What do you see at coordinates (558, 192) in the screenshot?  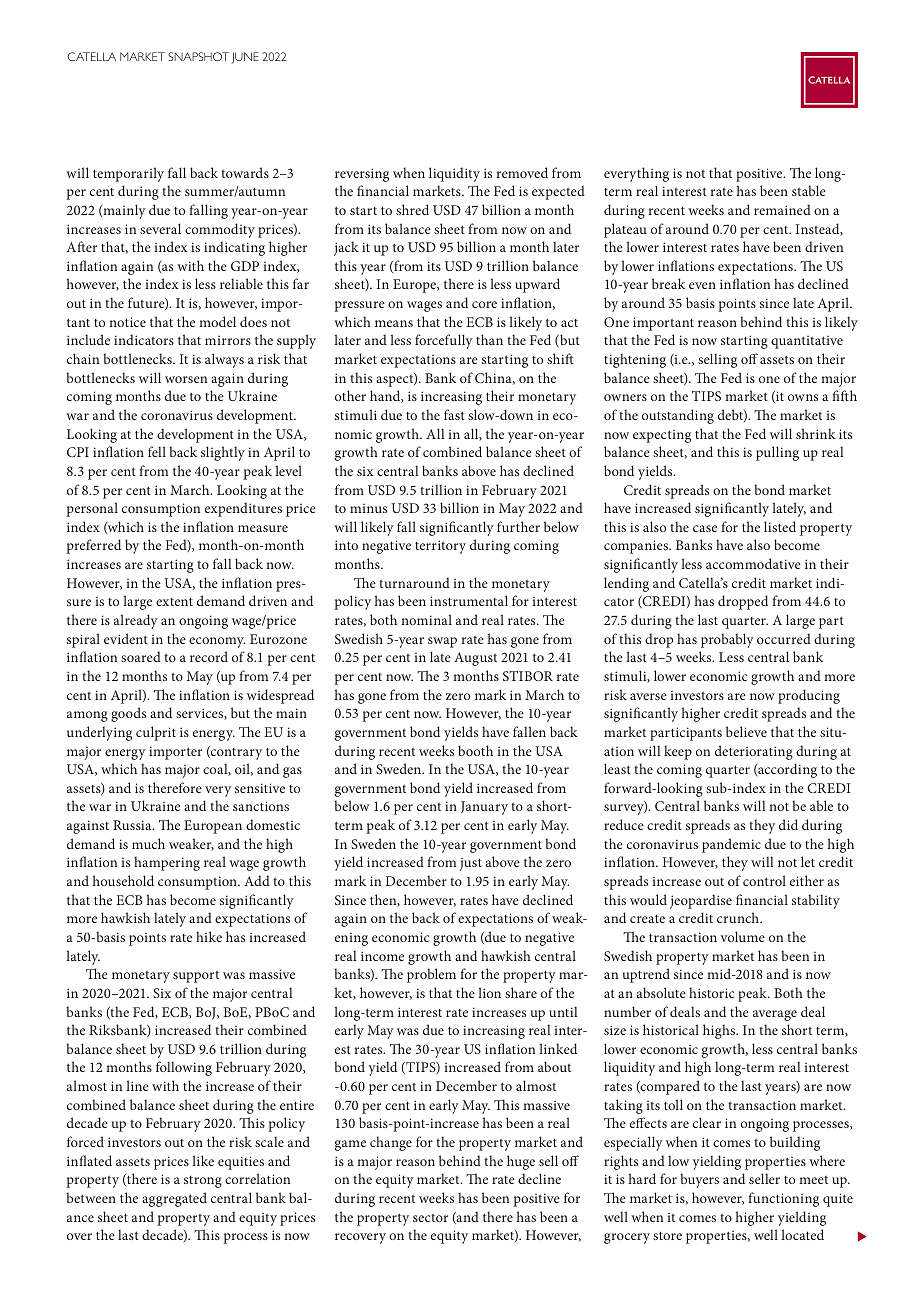 I see `expected` at bounding box center [558, 192].
